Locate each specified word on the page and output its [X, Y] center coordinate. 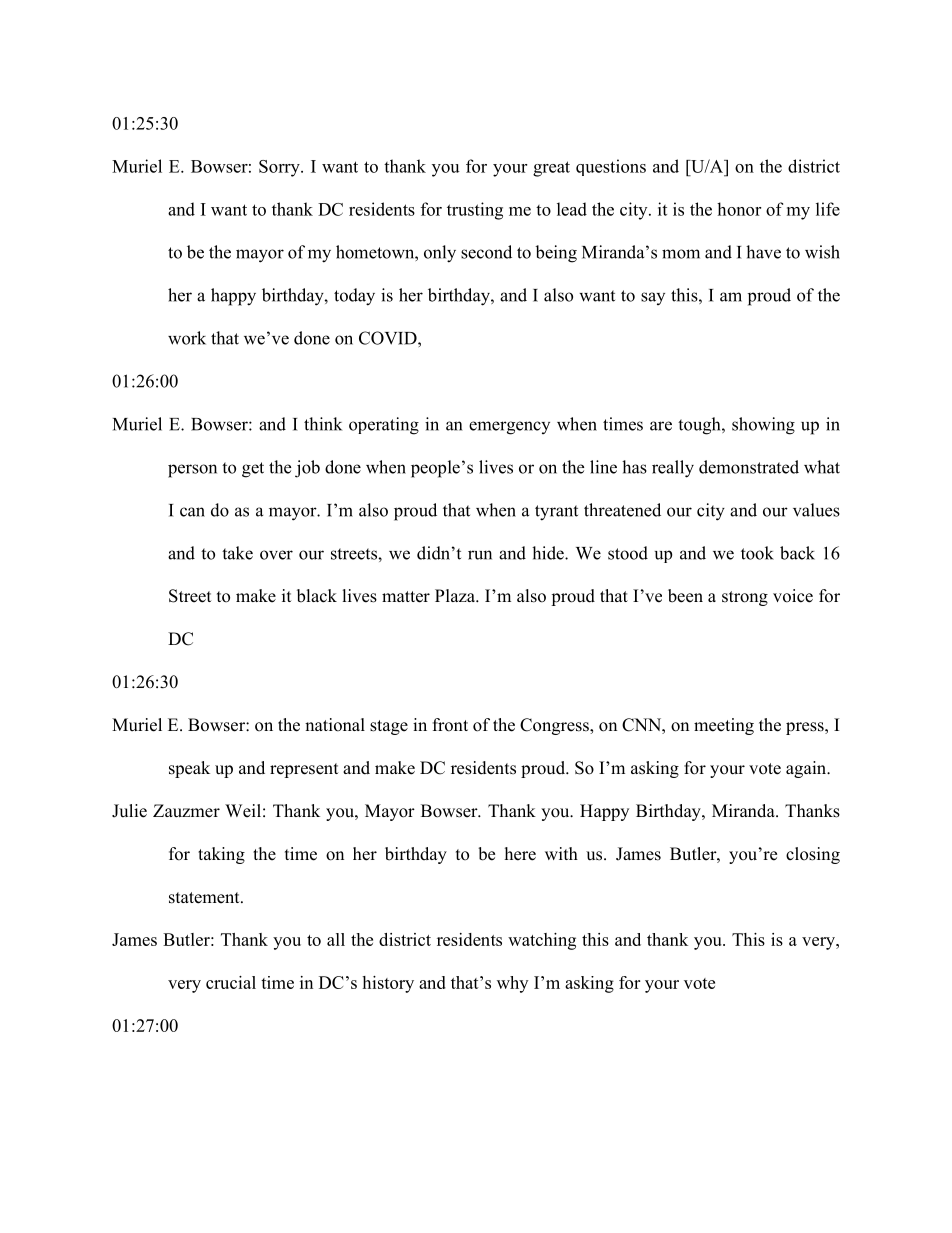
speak [189, 769]
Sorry [280, 168]
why [512, 984]
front [450, 725]
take [237, 553]
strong [745, 598]
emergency [509, 428]
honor [739, 209]
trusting [475, 211]
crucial [231, 982]
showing [763, 426]
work [187, 338]
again [807, 769]
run [480, 555]
